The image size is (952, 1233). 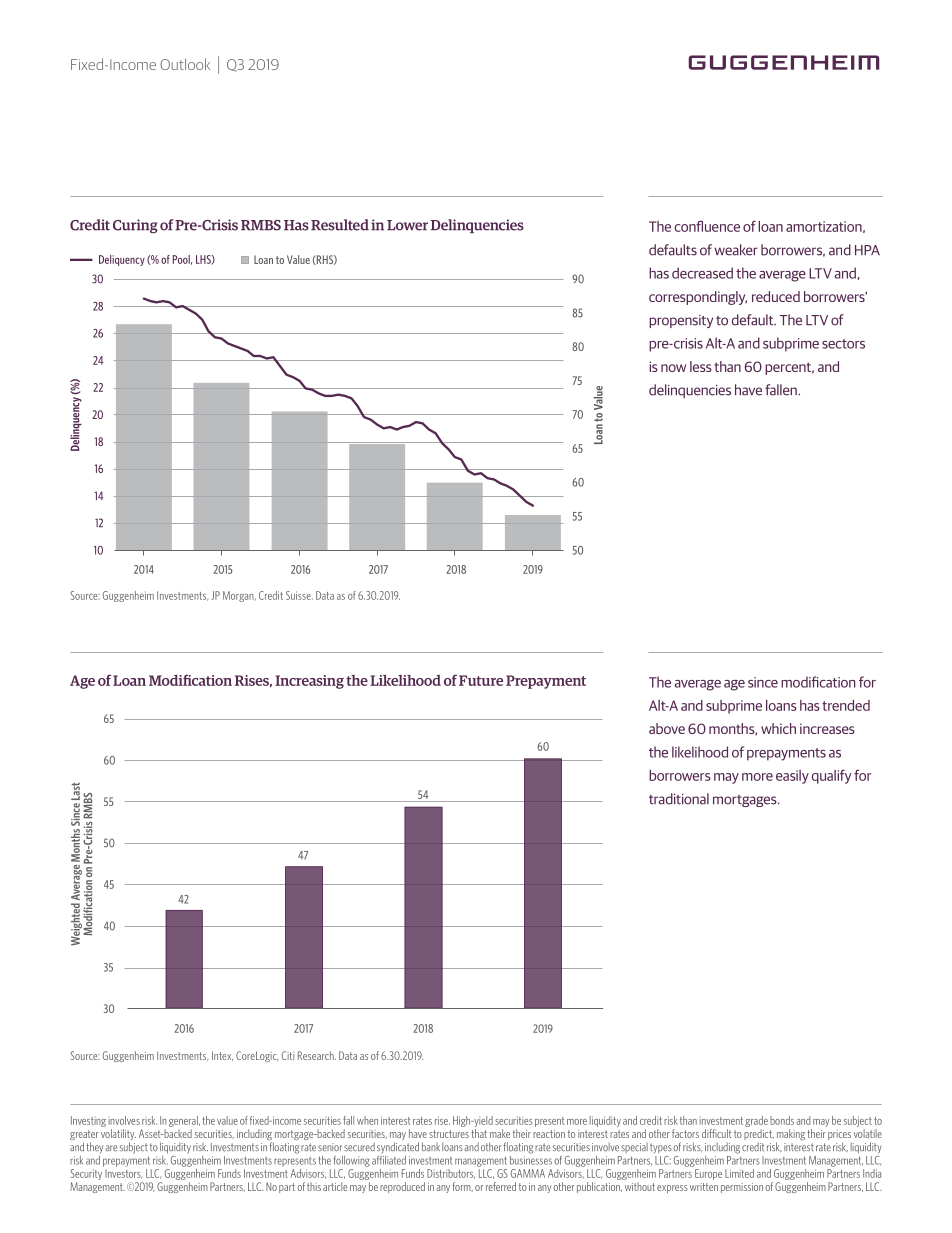 I want to click on trended, so click(x=846, y=705).
